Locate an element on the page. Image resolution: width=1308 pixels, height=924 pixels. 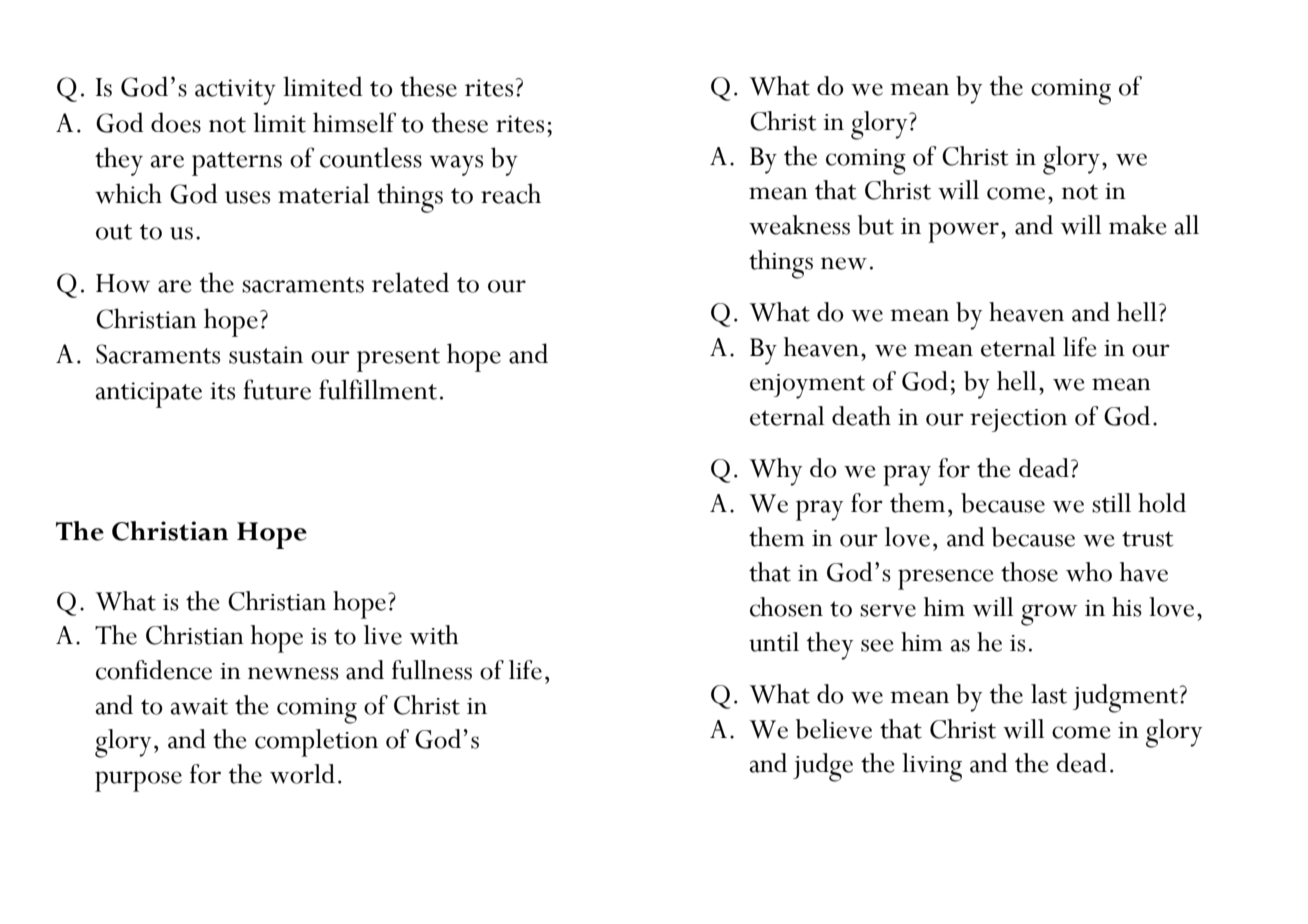
make is located at coordinates (1137, 225).
